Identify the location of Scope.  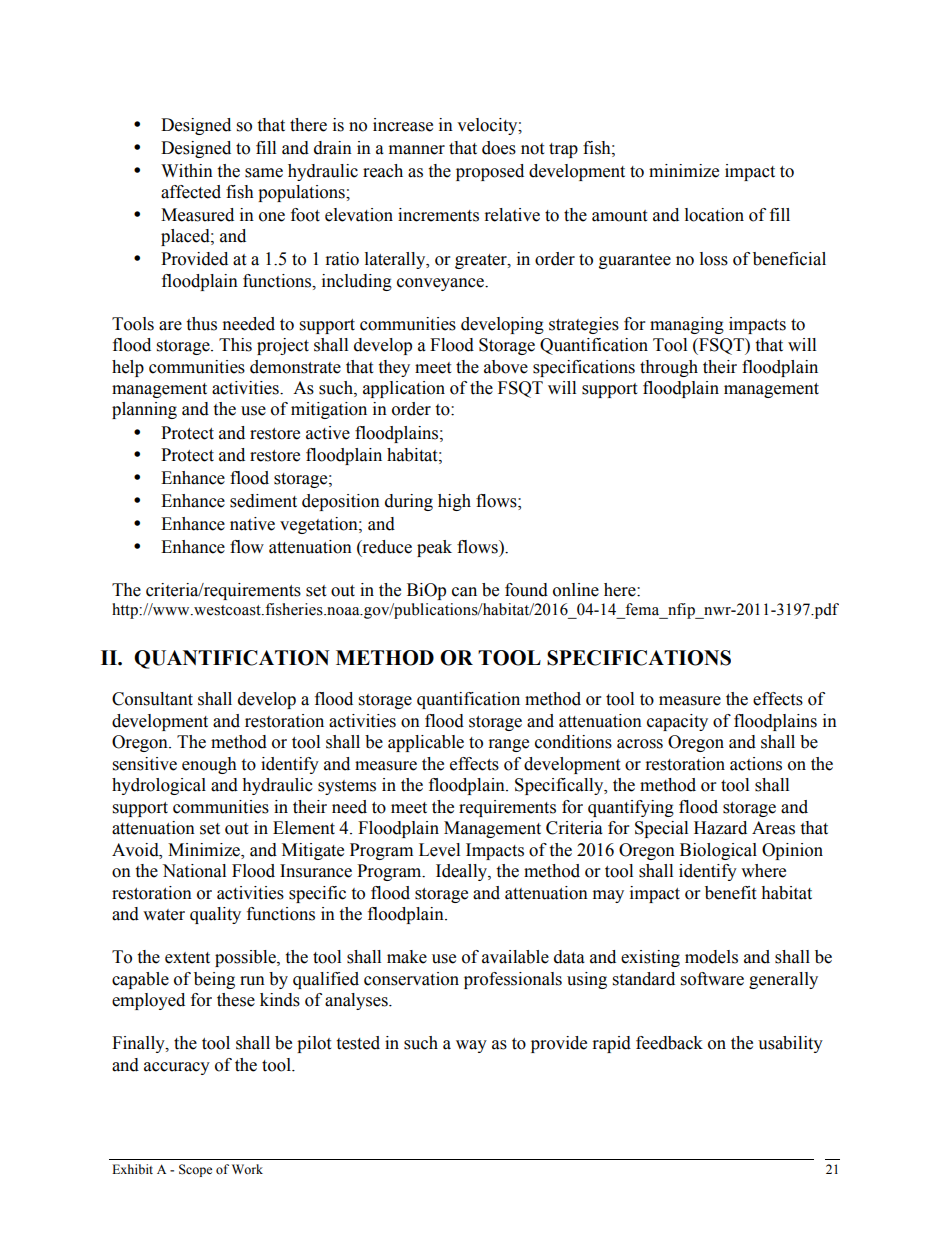
(195, 1170).
